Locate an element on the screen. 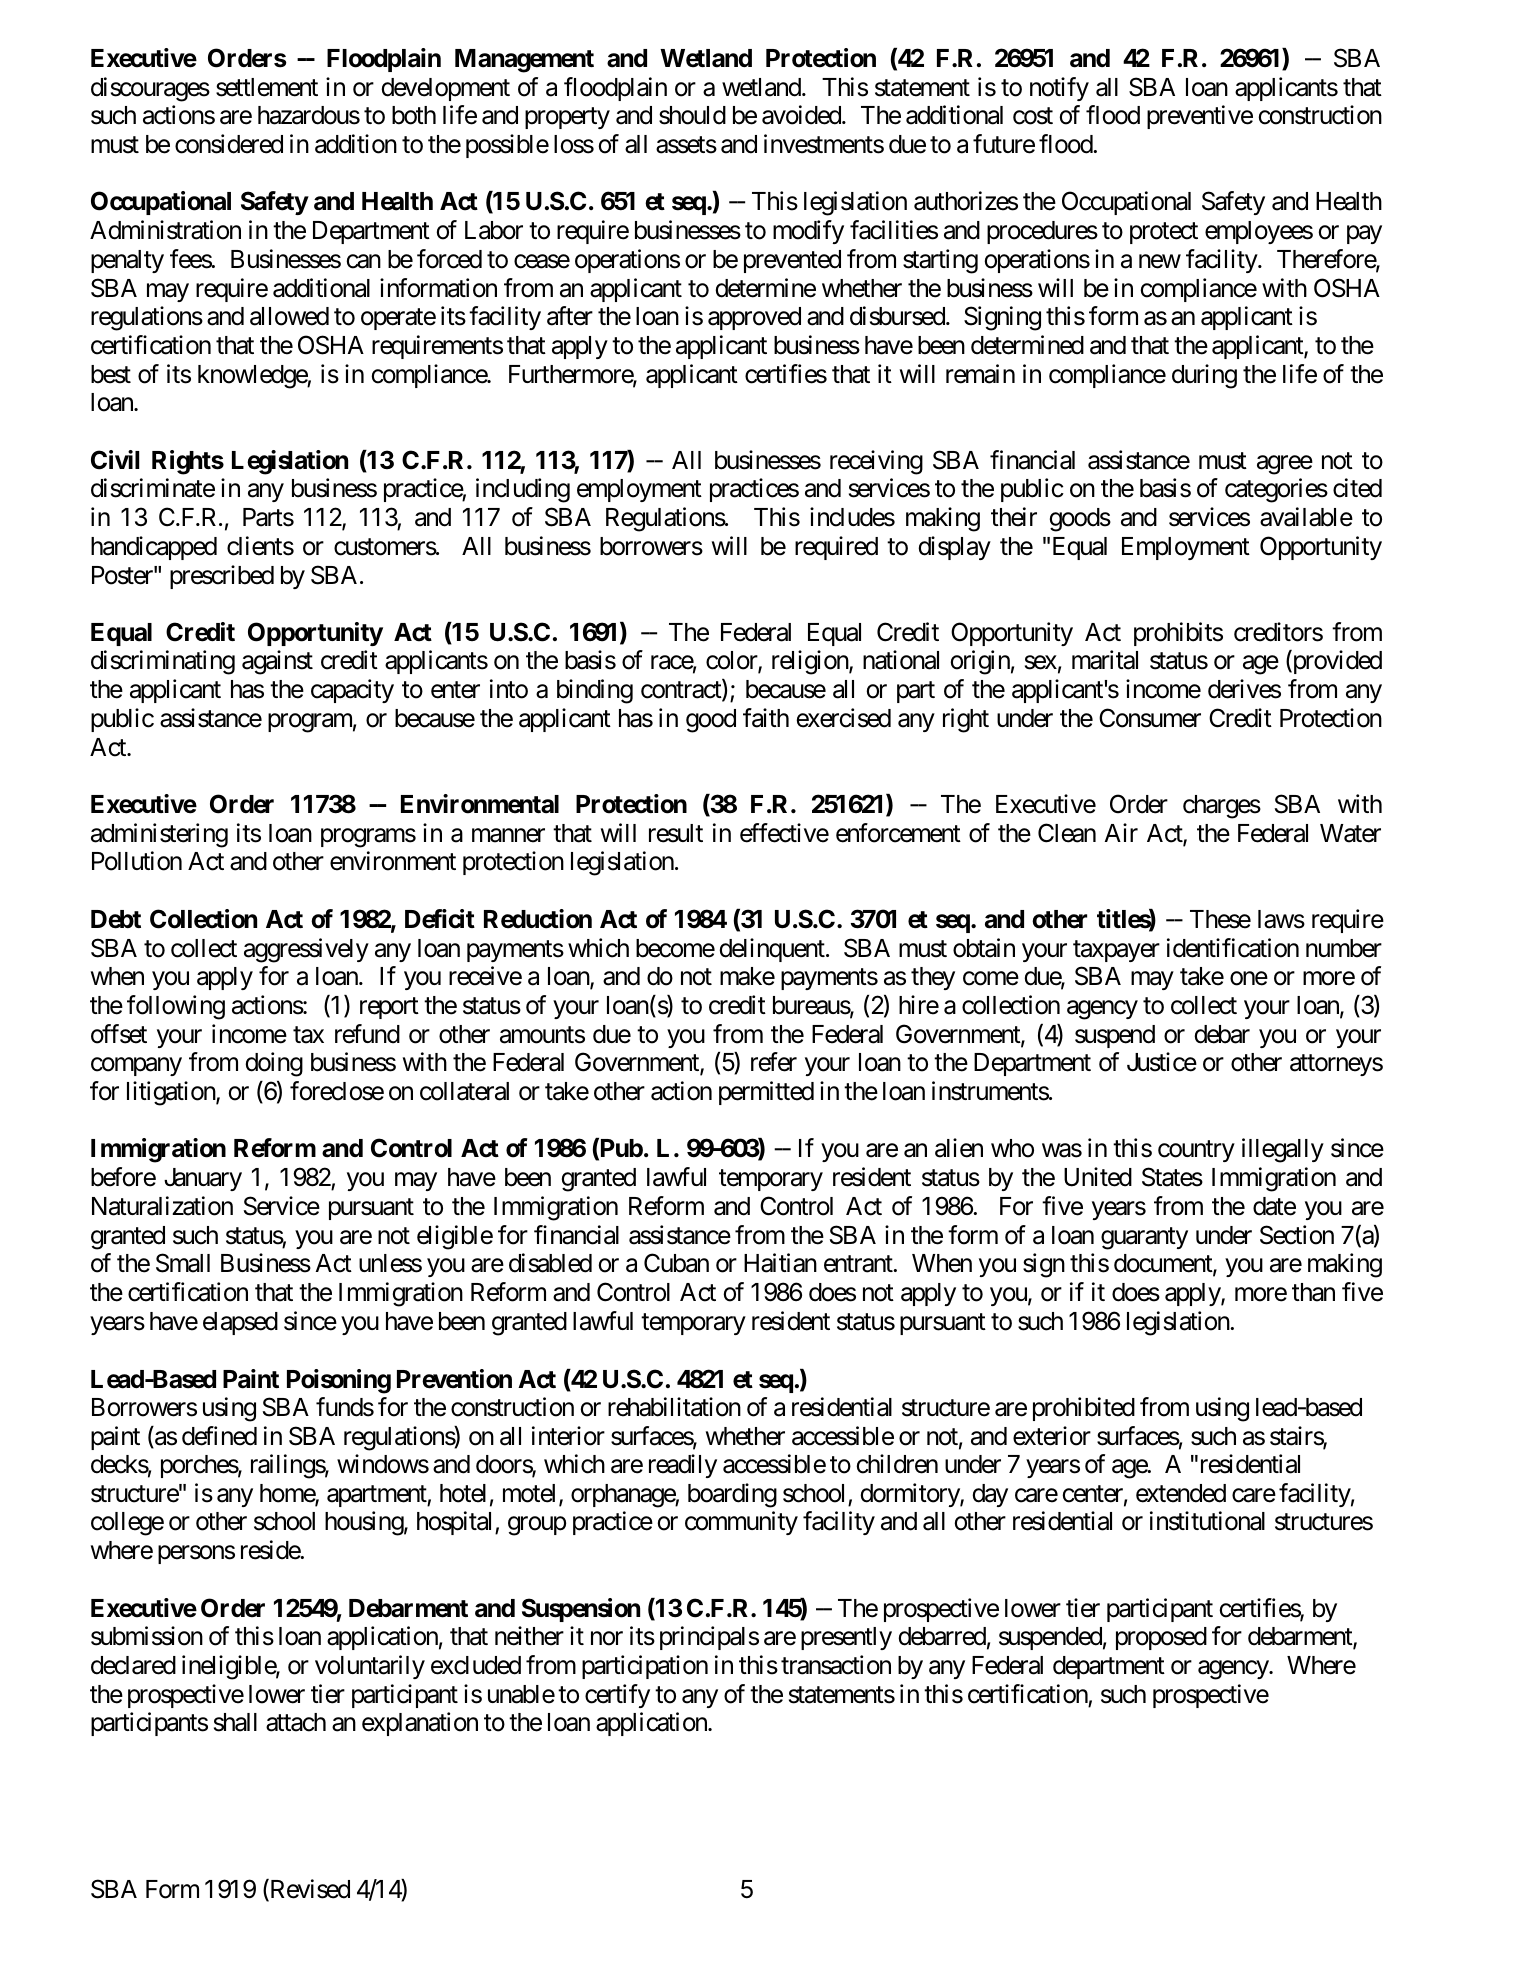 The height and width of the screenshot is (1976, 1527). cited is located at coordinates (1357, 488).
